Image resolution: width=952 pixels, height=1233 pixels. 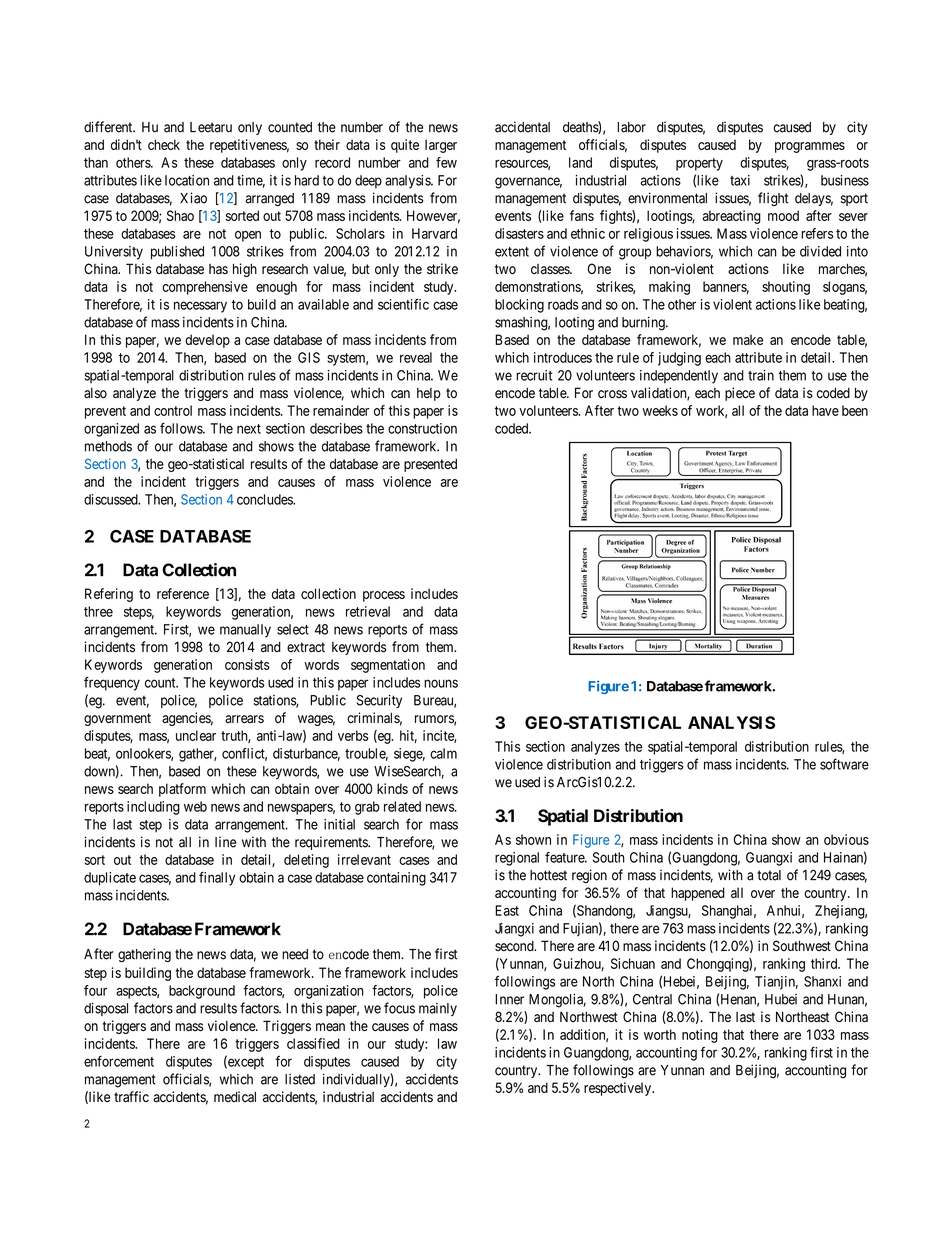 What do you see at coordinates (164, 144) in the screenshot?
I see `check` at bounding box center [164, 144].
